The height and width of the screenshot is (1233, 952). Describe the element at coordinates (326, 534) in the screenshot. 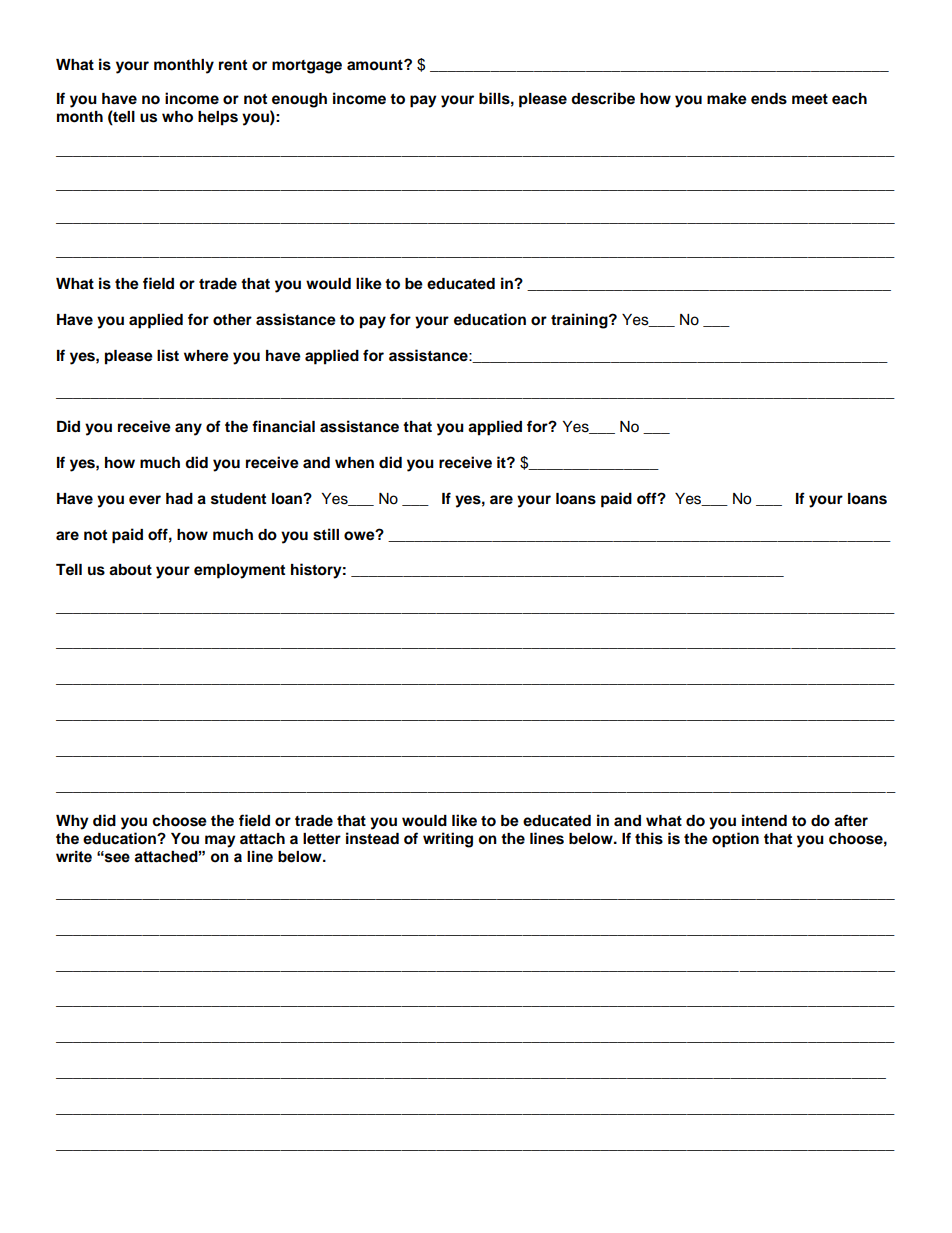

I see `still` at that location.
